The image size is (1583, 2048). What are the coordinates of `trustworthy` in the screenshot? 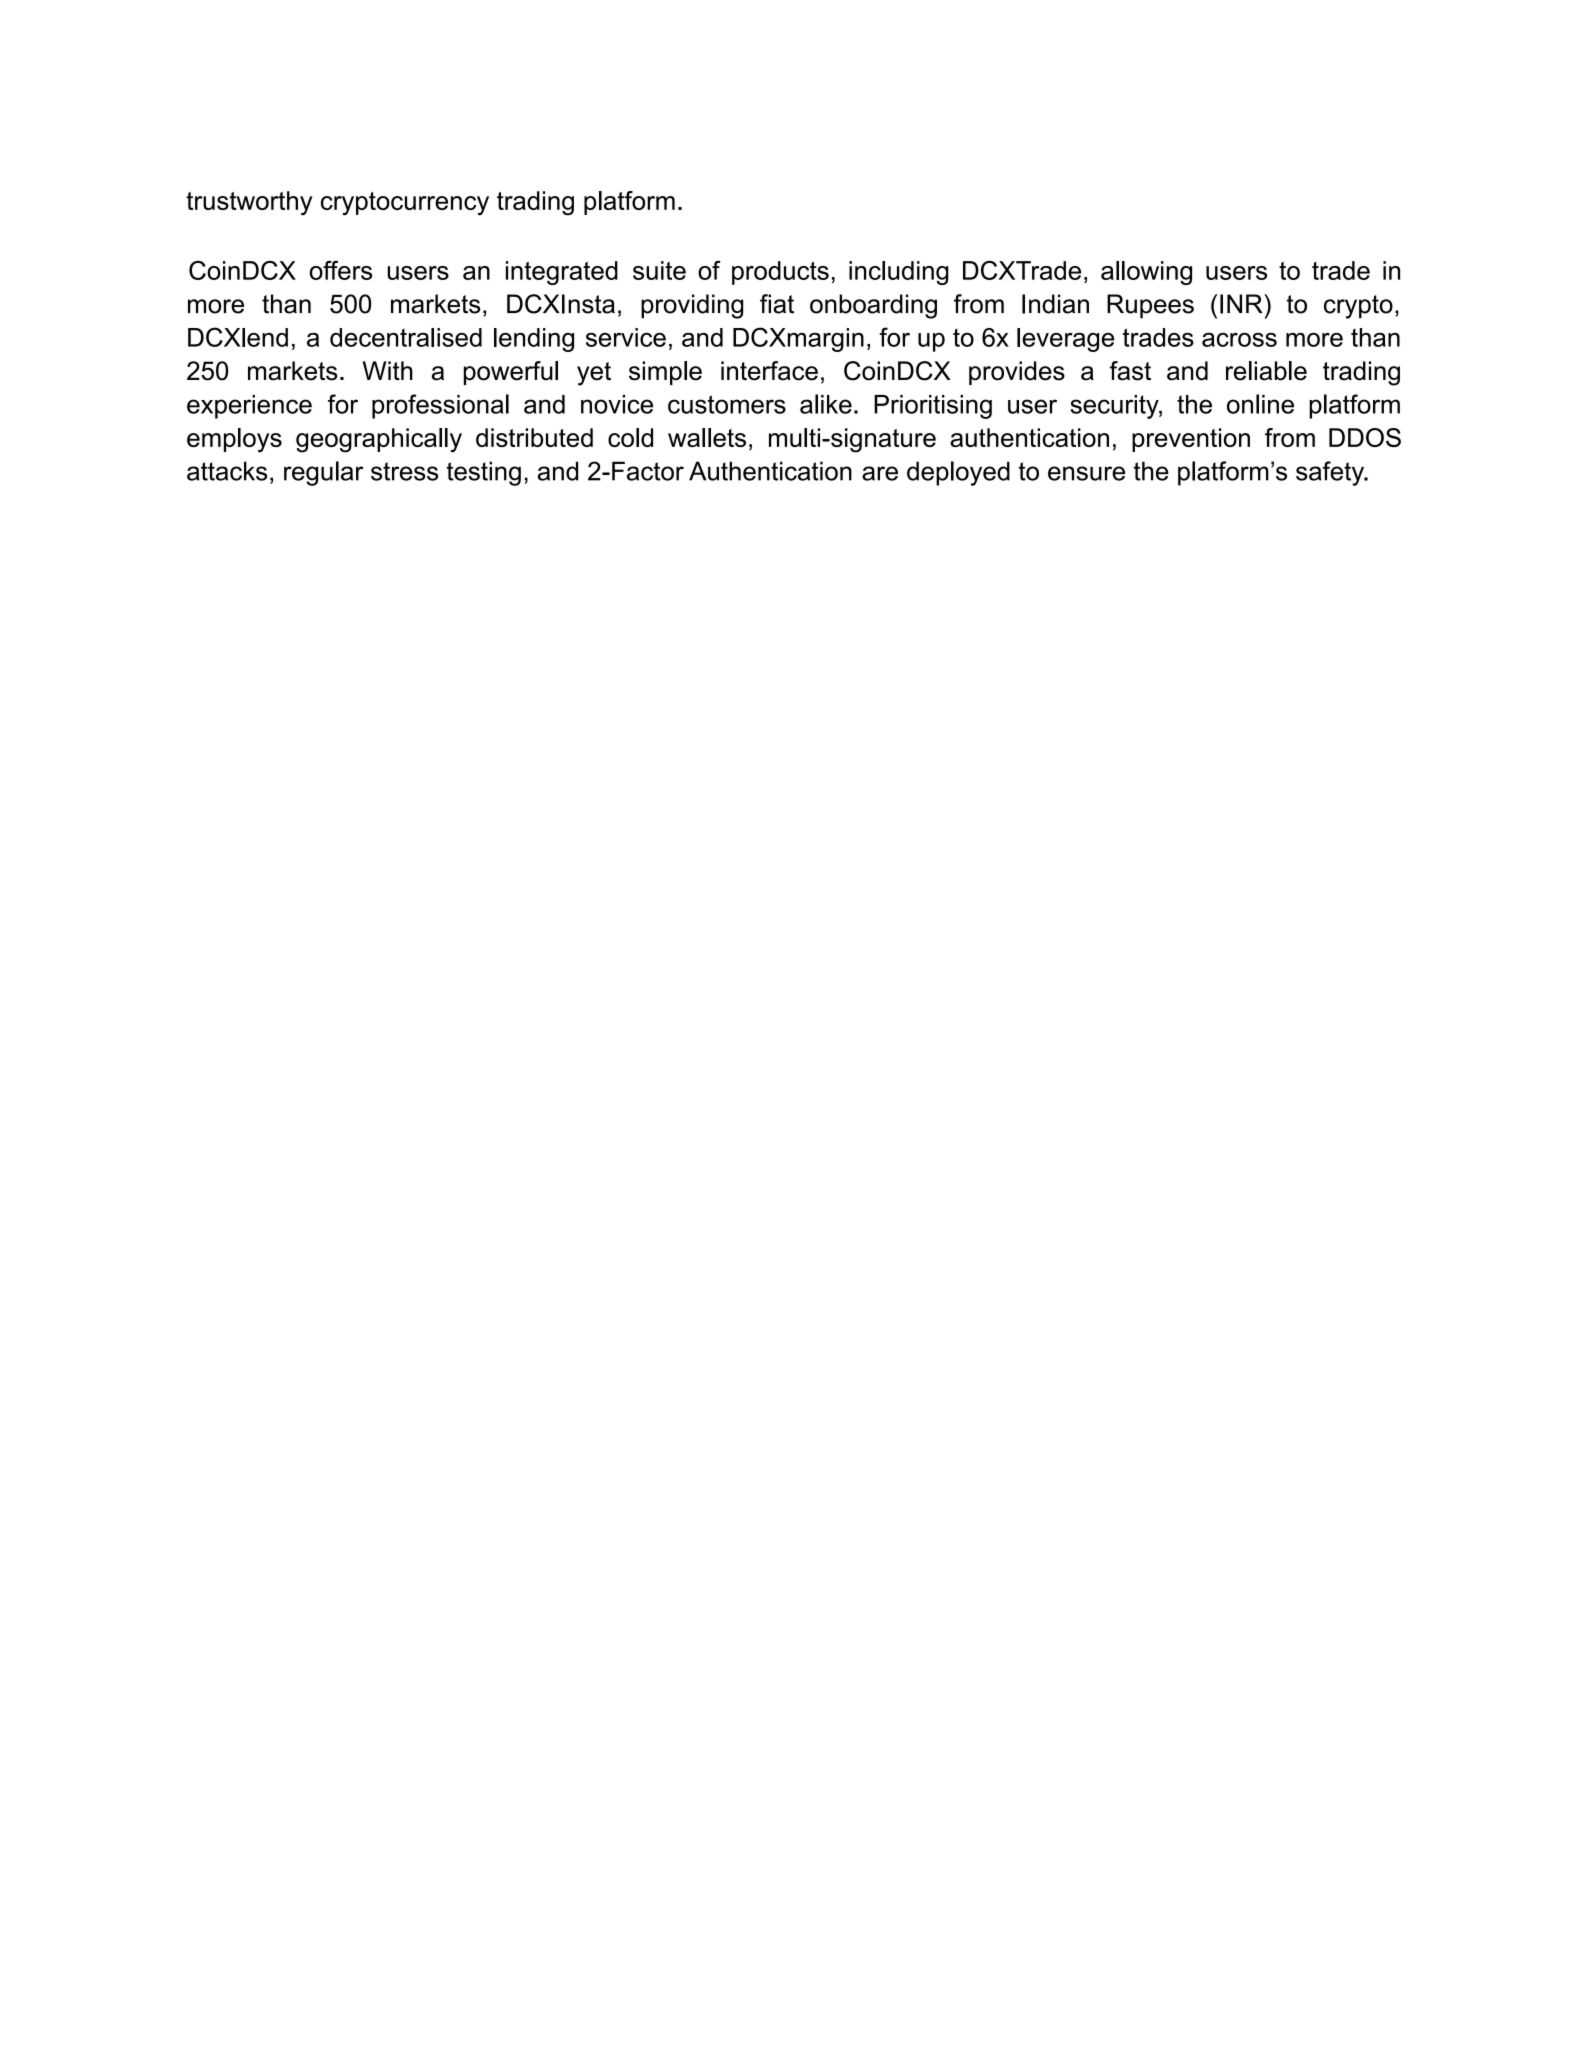 It's located at (249, 203).
